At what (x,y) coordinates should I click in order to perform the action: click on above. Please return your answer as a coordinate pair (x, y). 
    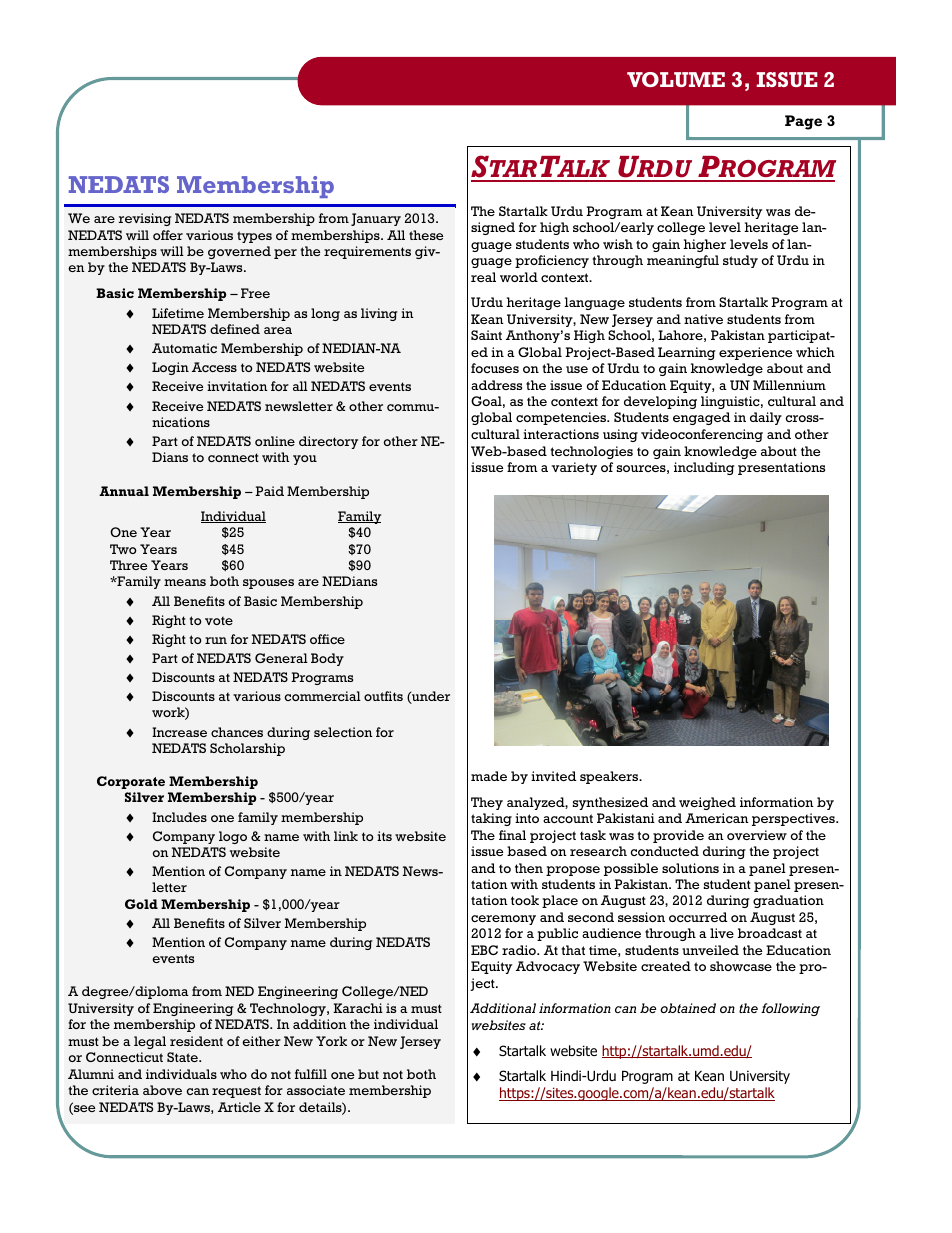
    Looking at the image, I should click on (162, 1090).
